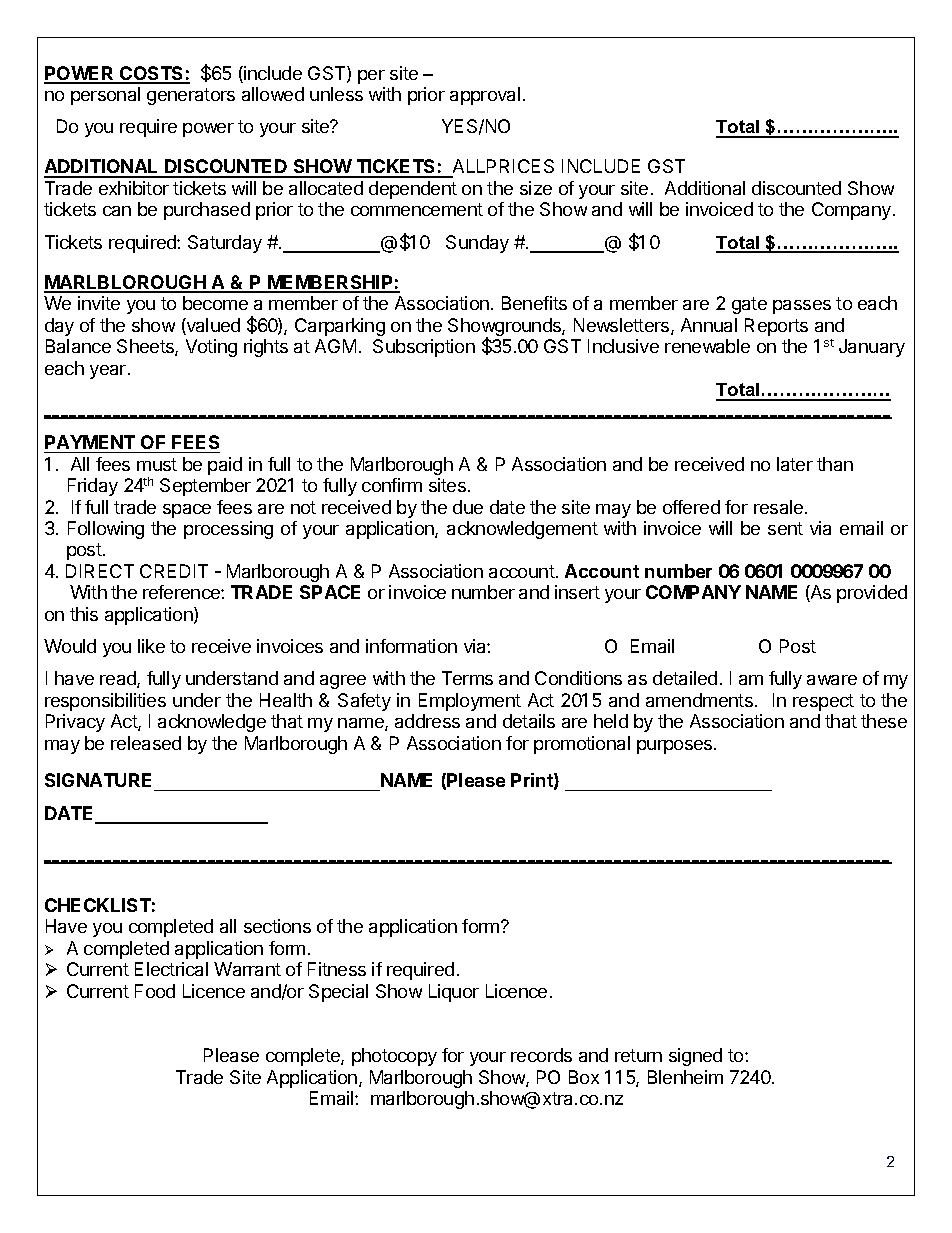 This screenshot has height=1233, width=952. Describe the element at coordinates (785, 528) in the screenshot. I see `sent` at that location.
